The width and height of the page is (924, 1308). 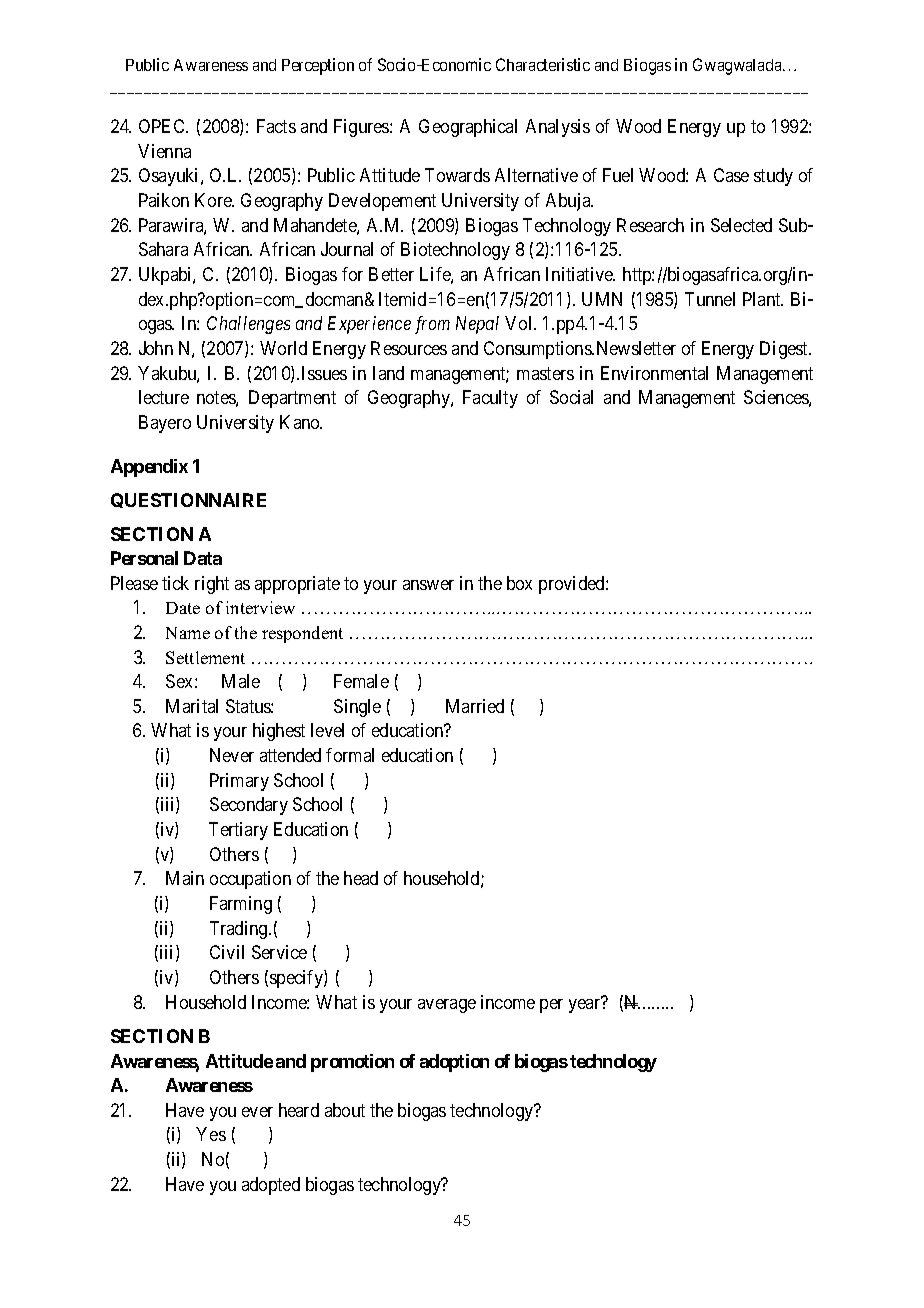 I want to click on Case, so click(x=731, y=175).
